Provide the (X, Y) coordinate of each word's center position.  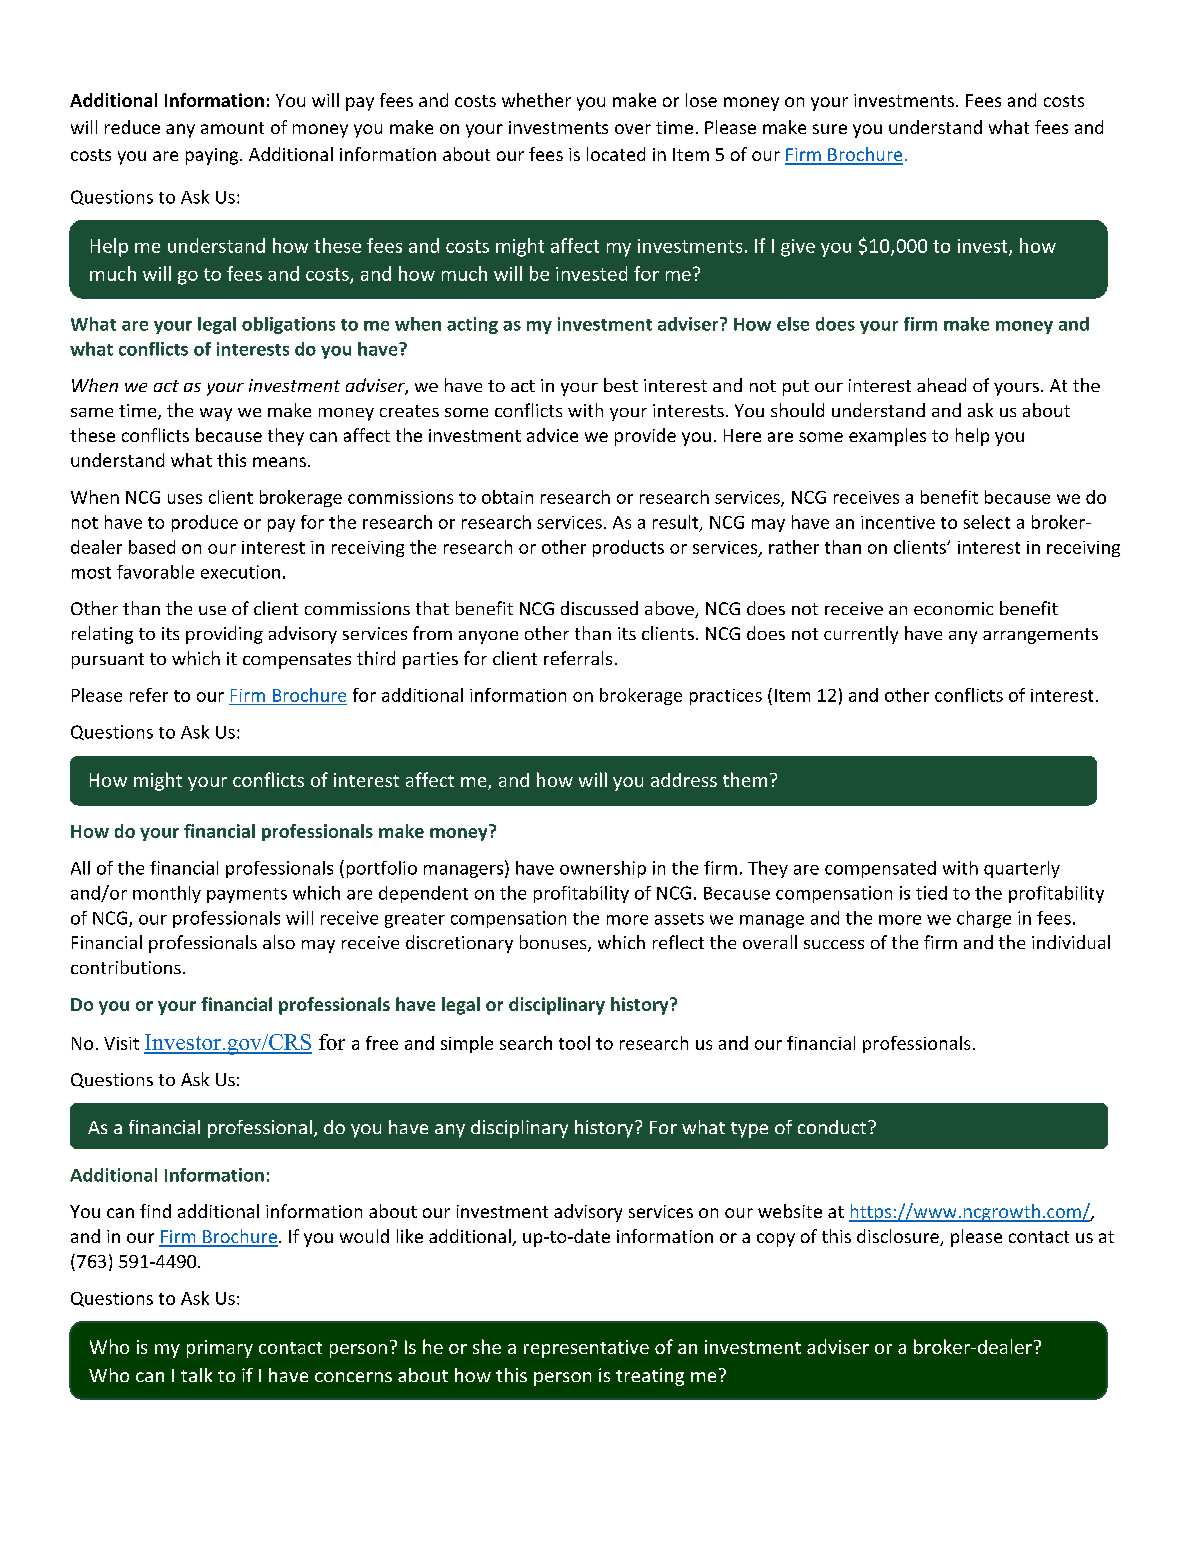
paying (213, 156)
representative (586, 1349)
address (684, 780)
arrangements (1040, 636)
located (616, 154)
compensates (297, 661)
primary (220, 1349)
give (798, 248)
